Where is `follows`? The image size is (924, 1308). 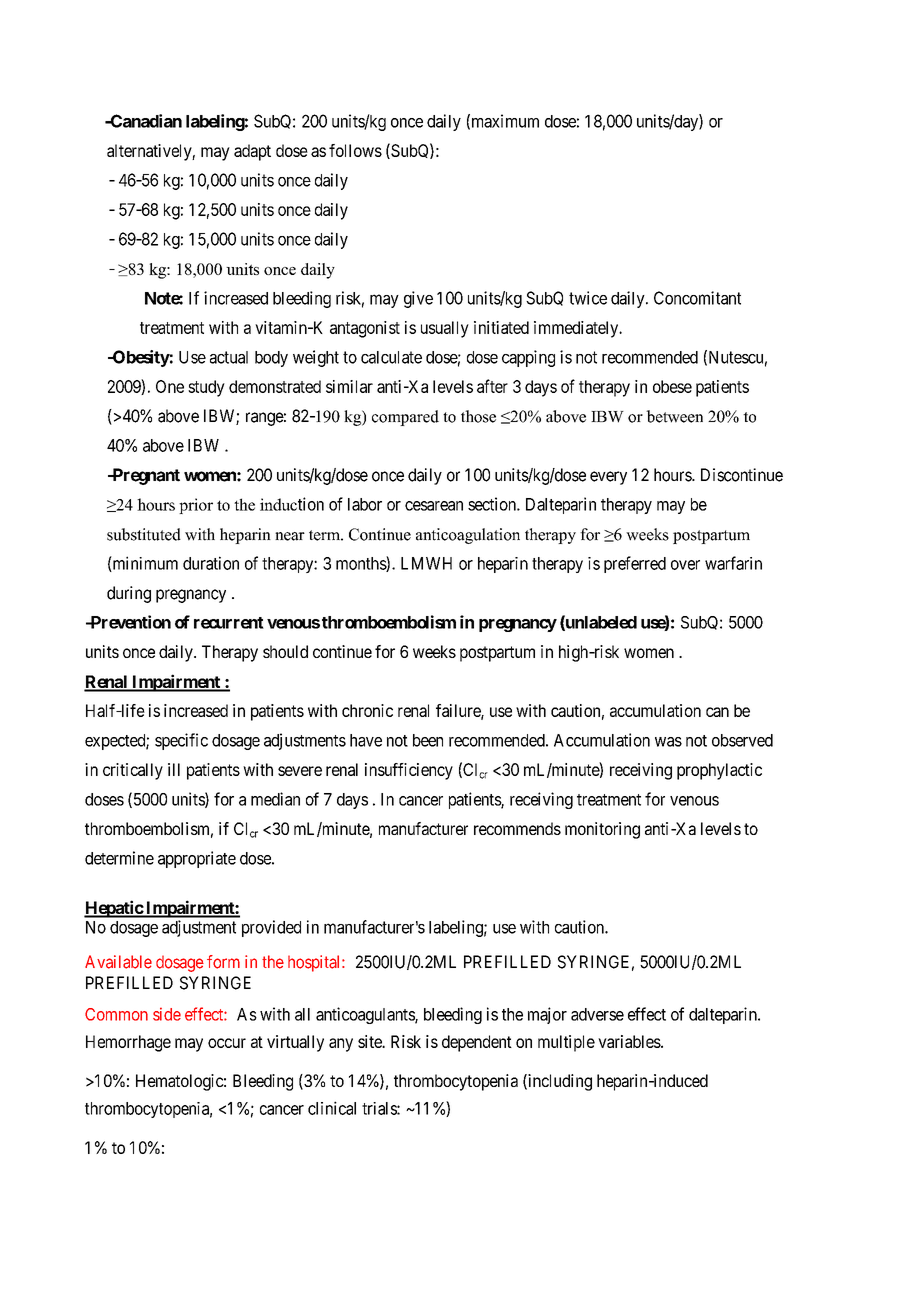
follows is located at coordinates (355, 150).
